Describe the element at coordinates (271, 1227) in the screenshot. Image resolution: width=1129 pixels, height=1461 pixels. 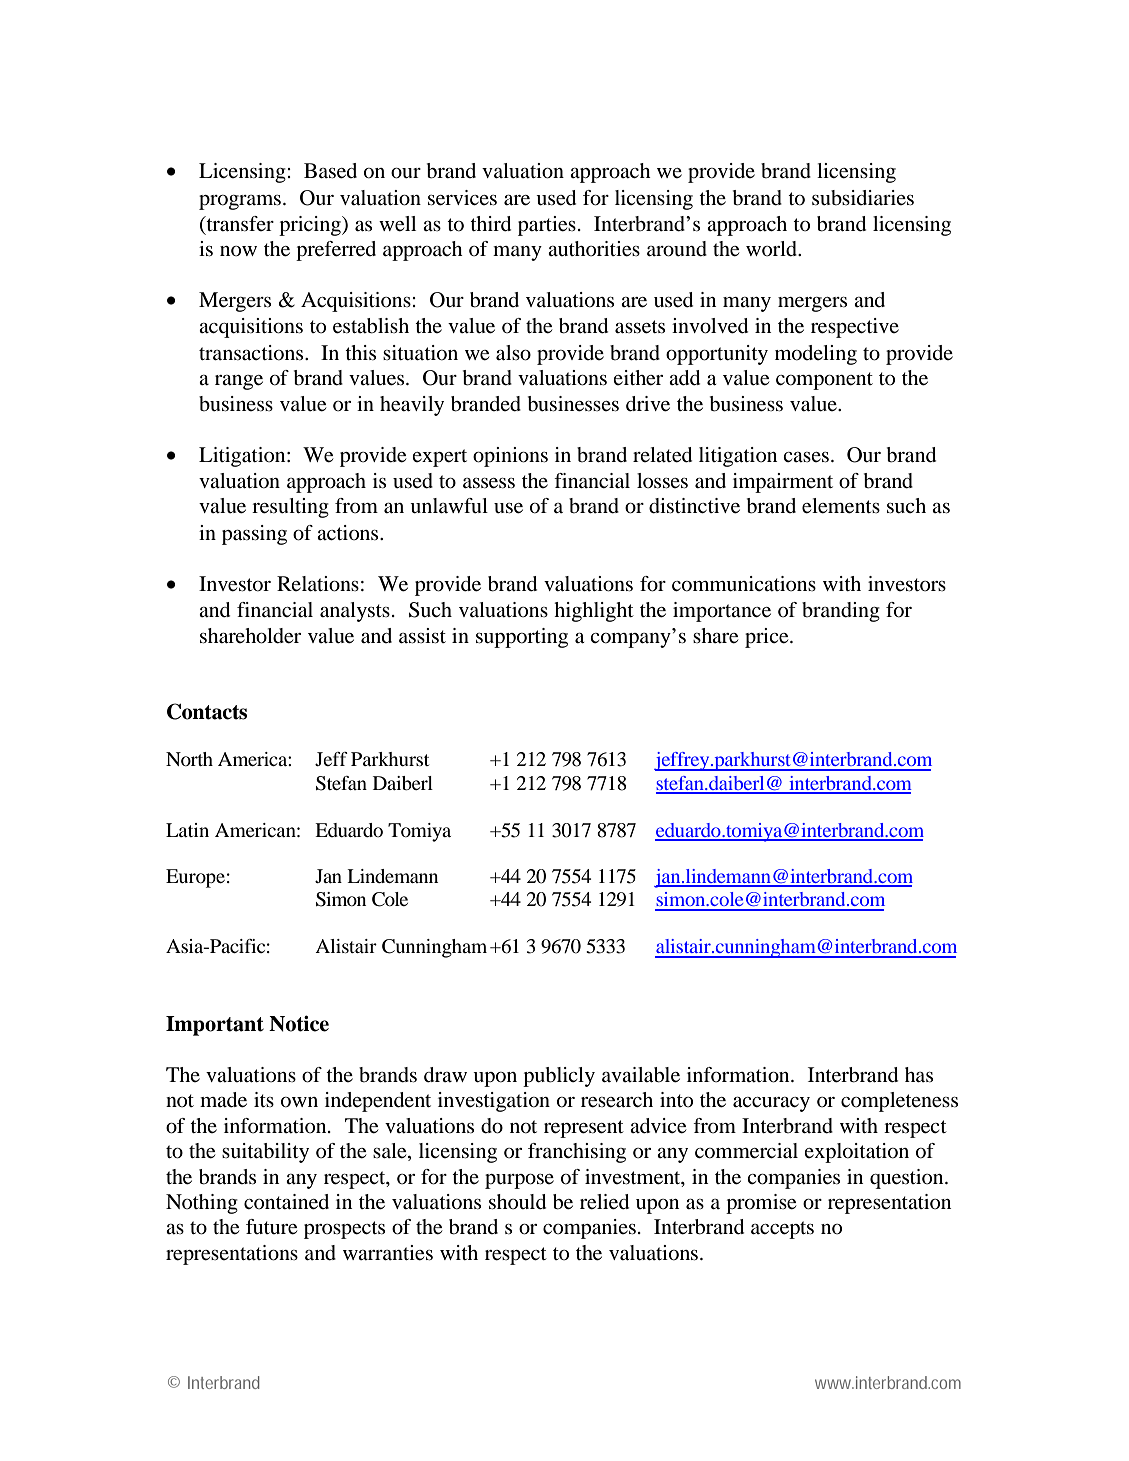
I see `future` at that location.
